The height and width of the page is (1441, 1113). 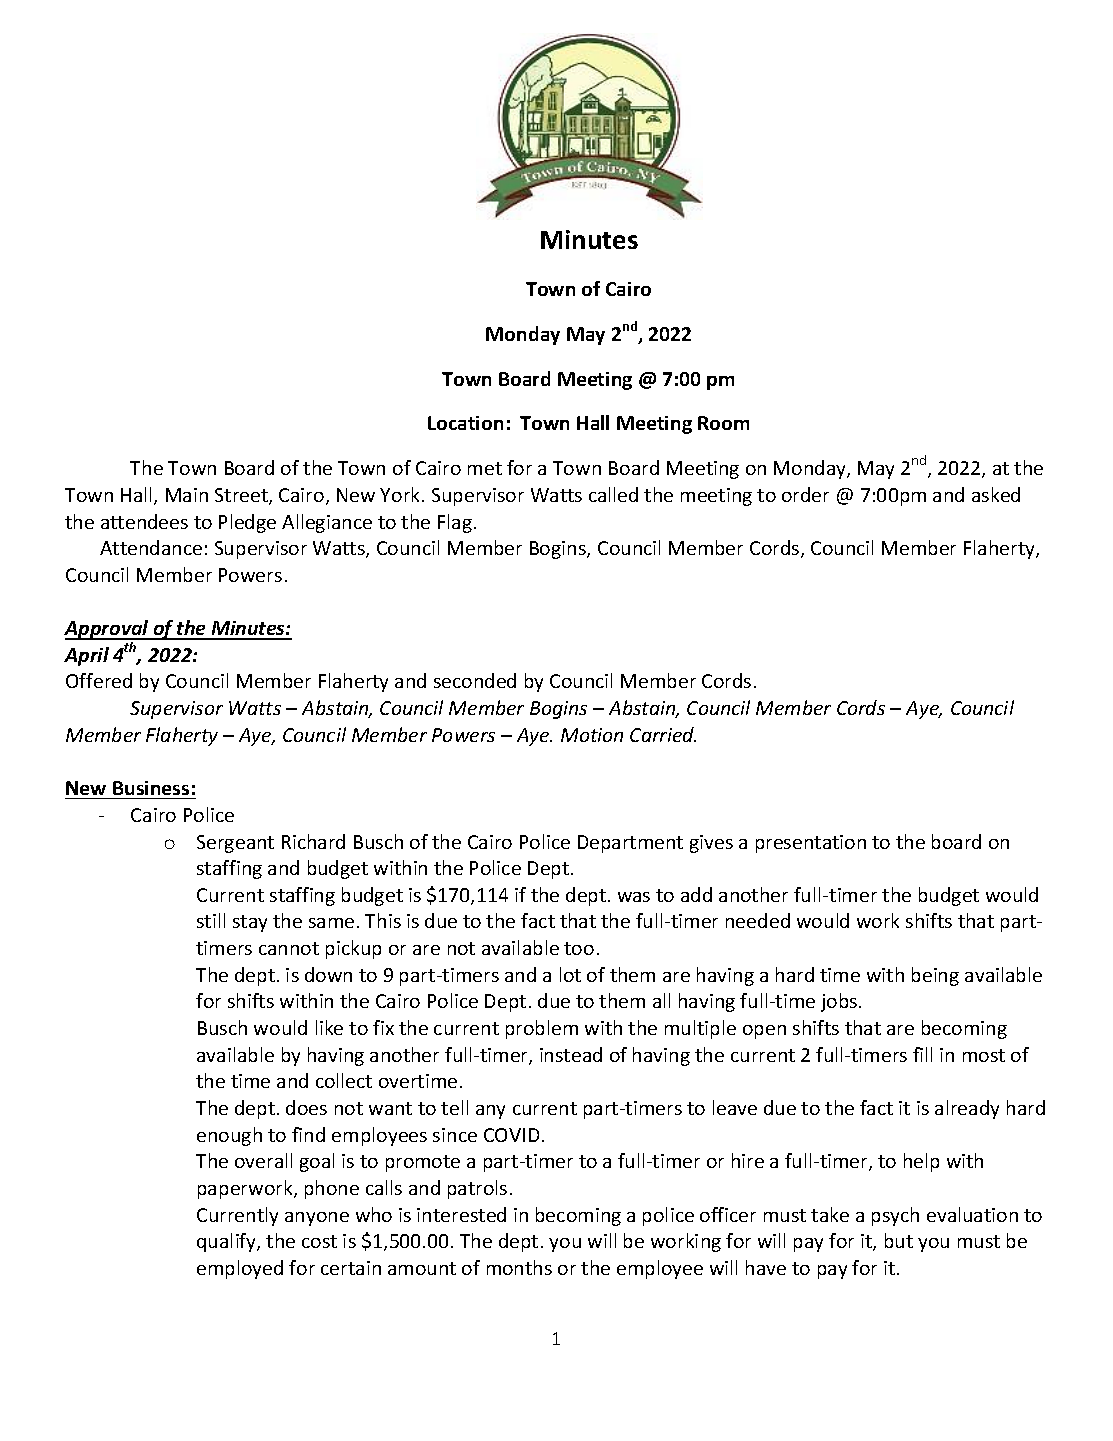 I want to click on employed, so click(x=240, y=1269).
